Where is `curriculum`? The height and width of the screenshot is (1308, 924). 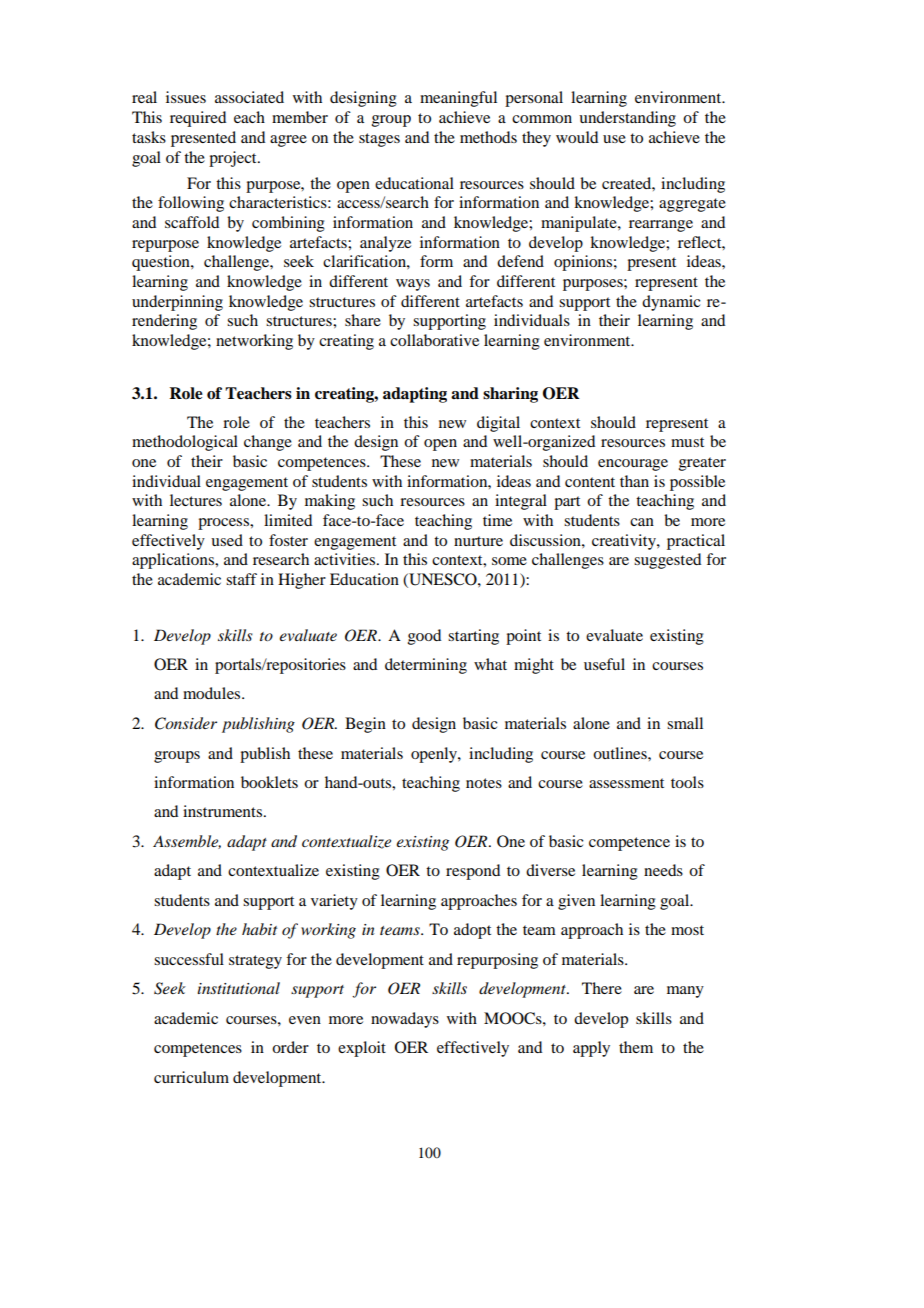 curriculum is located at coordinates (191, 1077).
